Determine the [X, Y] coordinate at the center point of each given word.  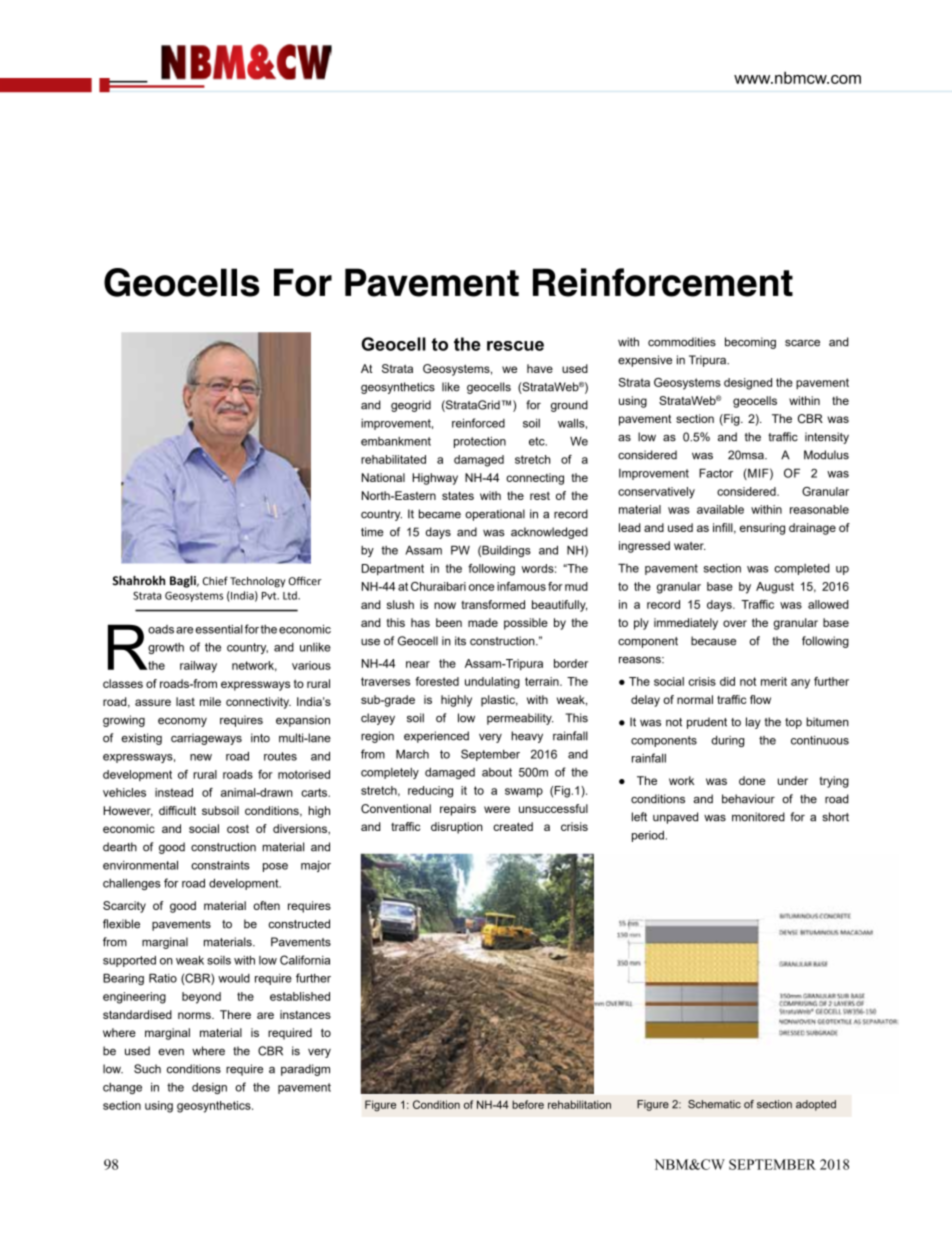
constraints [220, 865]
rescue [515, 346]
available [720, 509]
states [458, 495]
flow [760, 699]
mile [210, 701]
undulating [492, 683]
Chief [215, 580]
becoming [750, 343]
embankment [396, 441]
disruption [457, 828]
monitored [758, 817]
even [171, 1052]
